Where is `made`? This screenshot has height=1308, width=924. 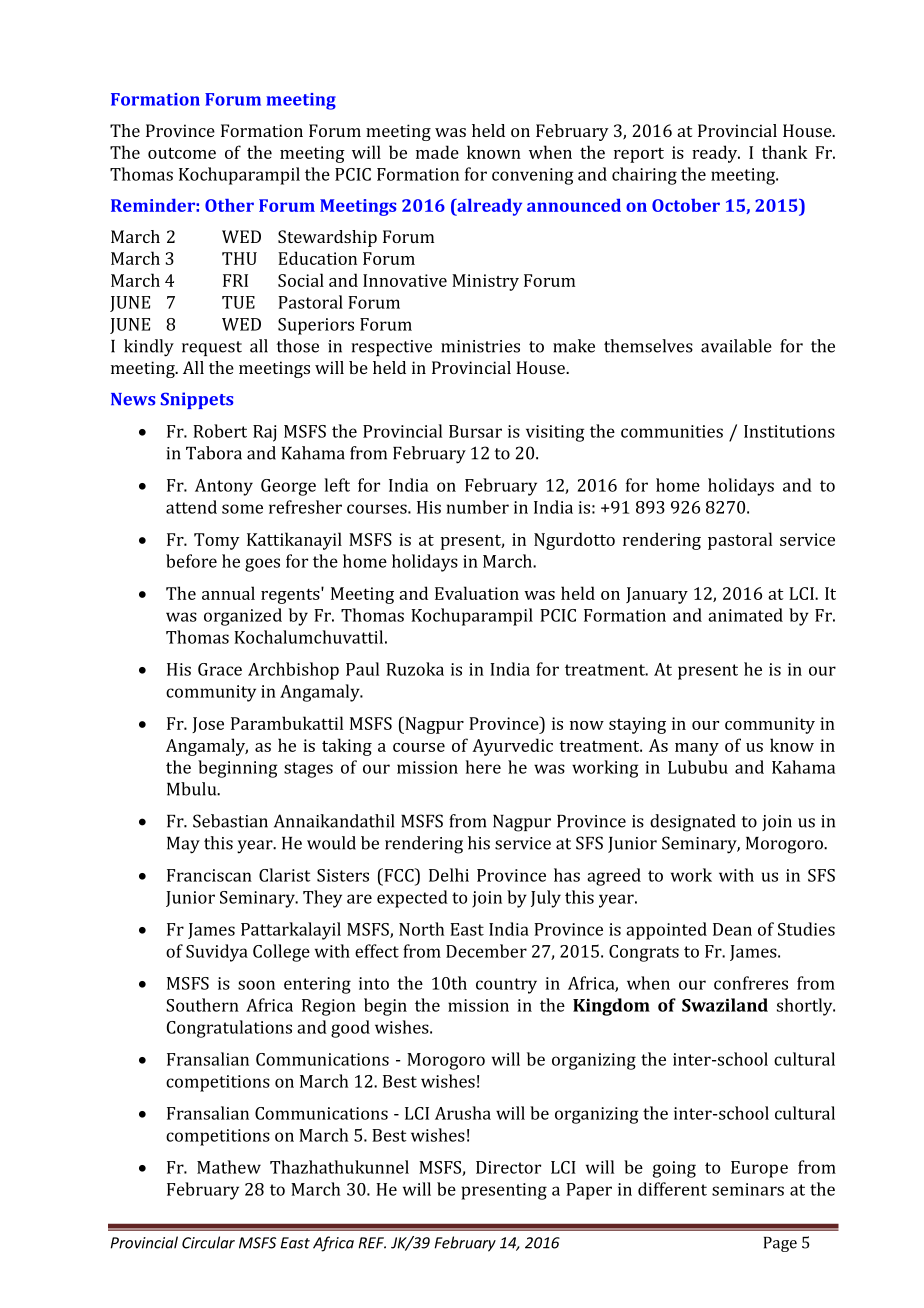 made is located at coordinates (437, 152).
